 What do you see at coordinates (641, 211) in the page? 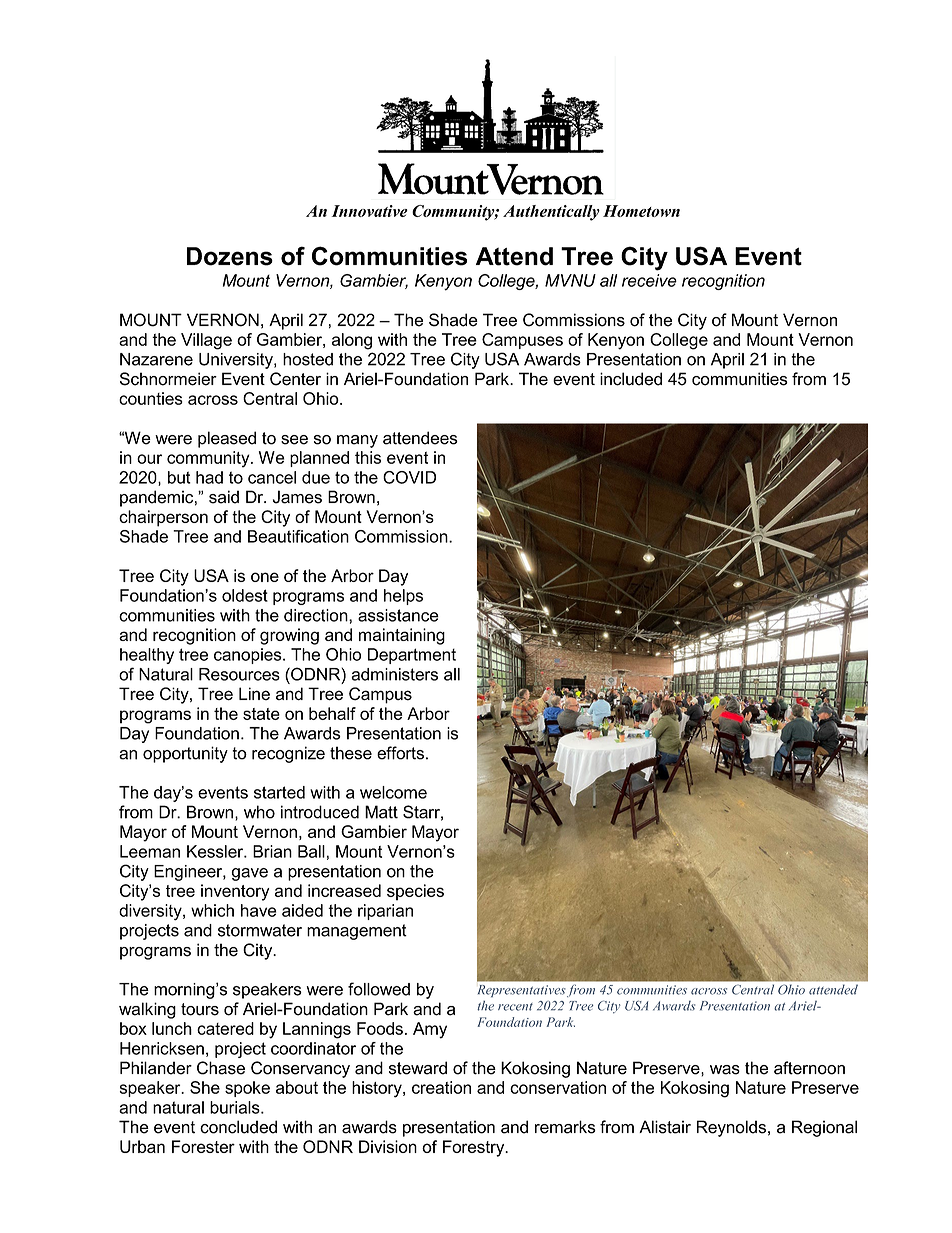
I see `Hometown` at bounding box center [641, 211].
